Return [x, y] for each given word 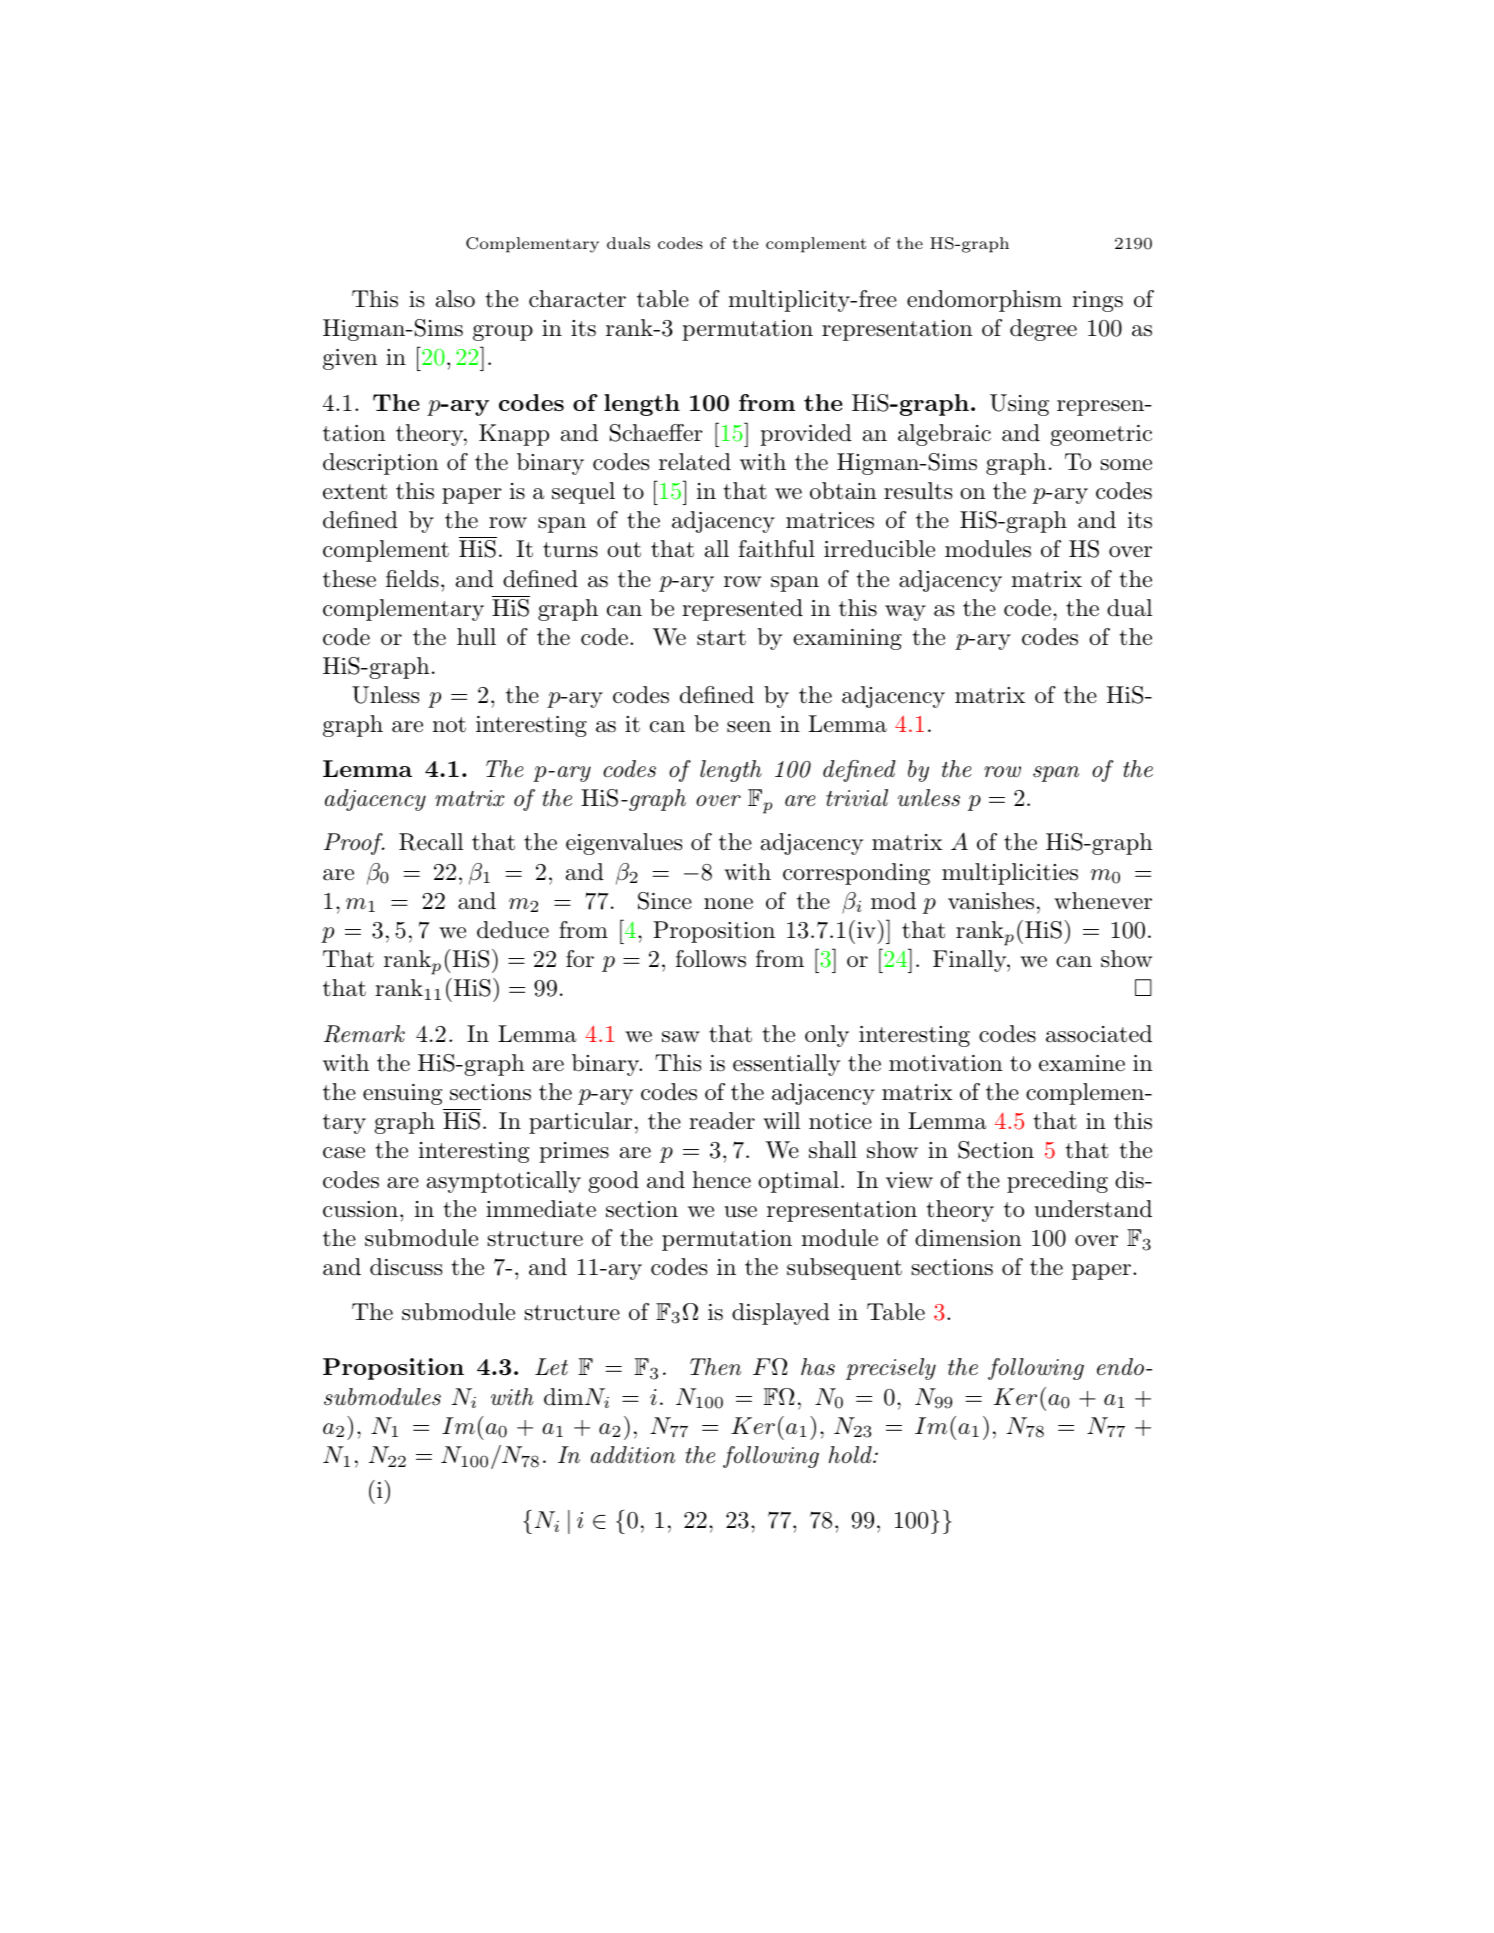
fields [412, 579]
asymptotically [504, 1182]
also [455, 299]
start [721, 638]
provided [806, 435]
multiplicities [1010, 874]
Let [551, 1366]
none [728, 904]
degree [1043, 330]
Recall [431, 842]
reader [722, 1121]
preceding [1057, 1182]
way [905, 613]
